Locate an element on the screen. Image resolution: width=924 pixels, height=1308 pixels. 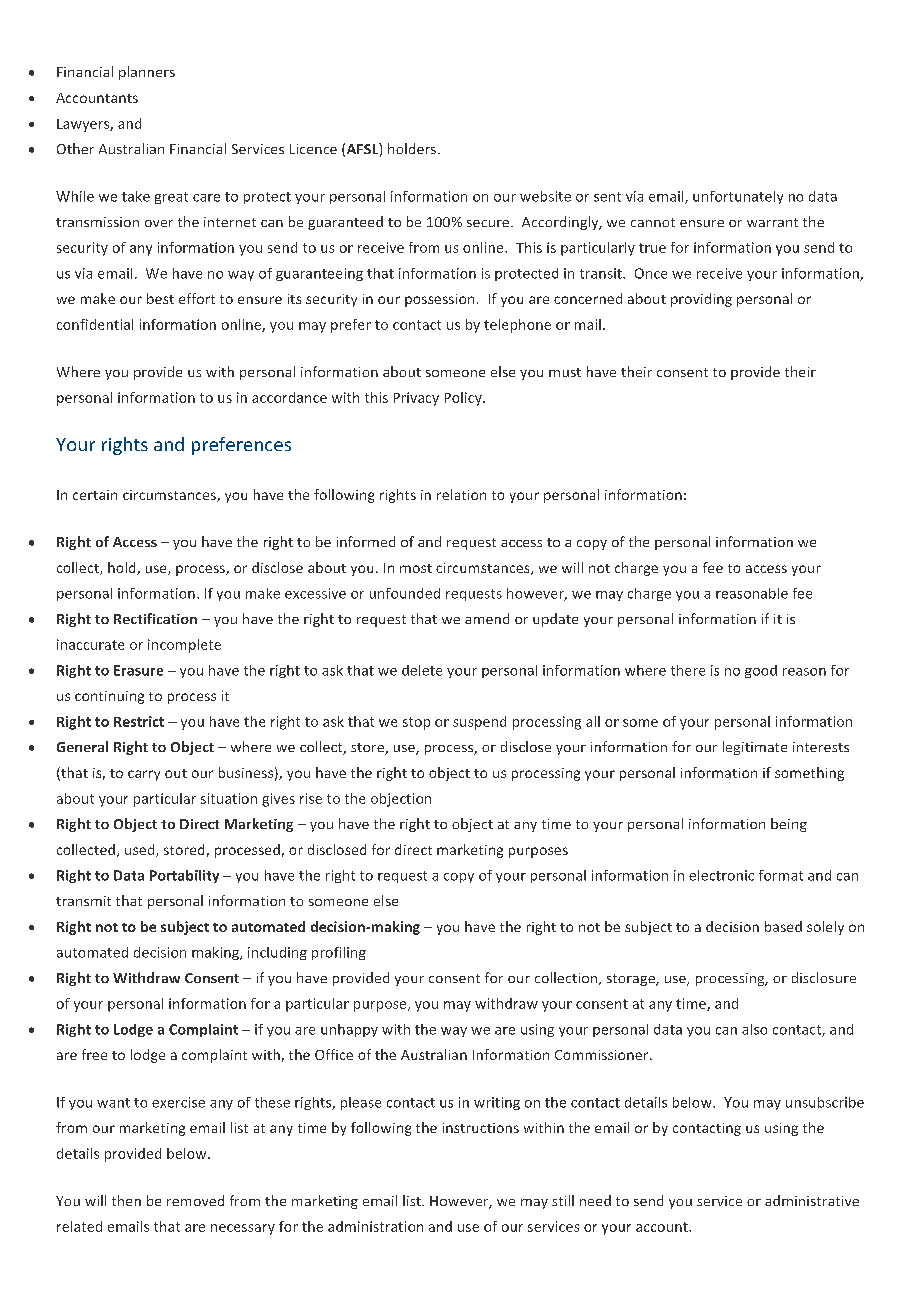
unfortunately is located at coordinates (738, 197).
